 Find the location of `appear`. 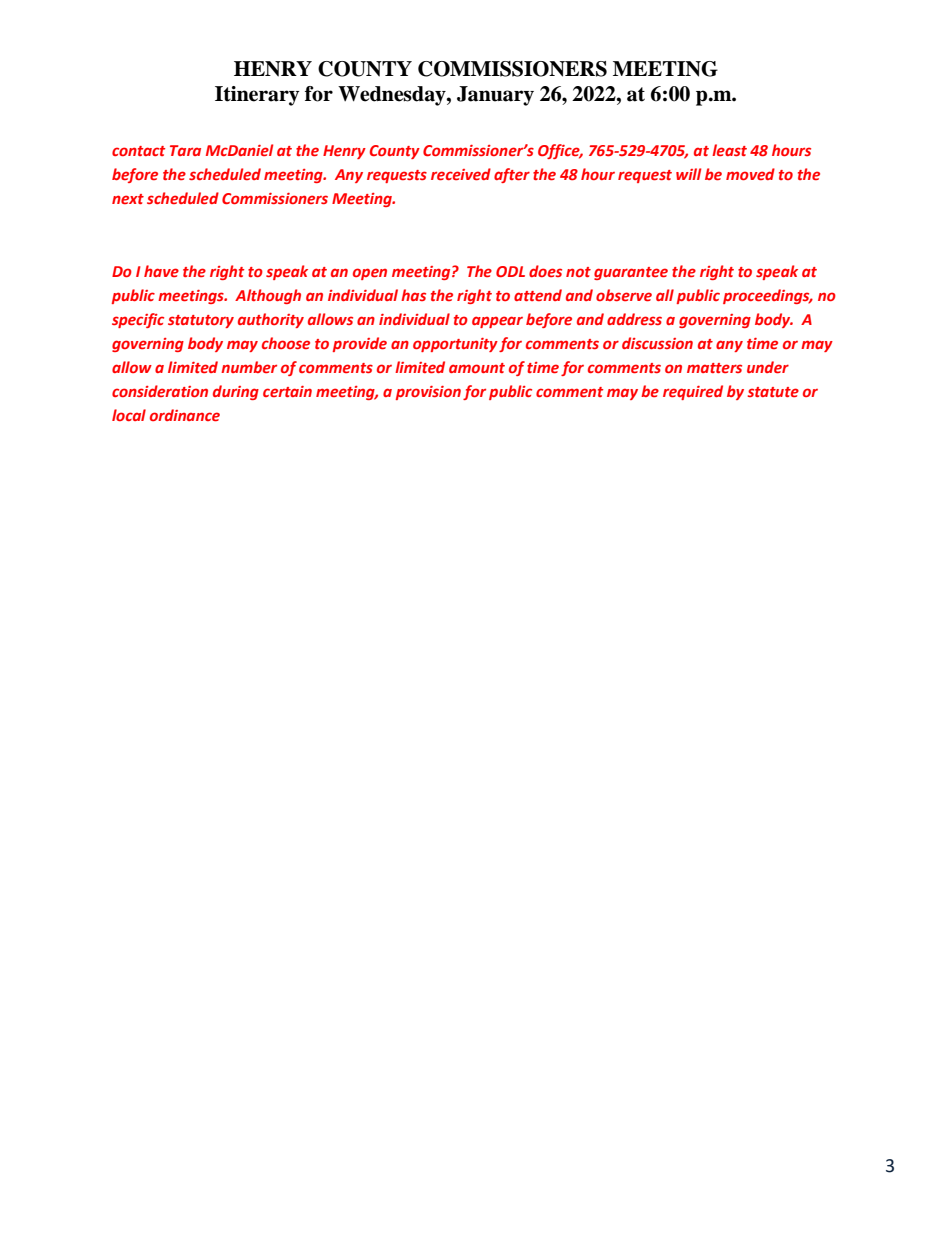

appear is located at coordinates (497, 322).
